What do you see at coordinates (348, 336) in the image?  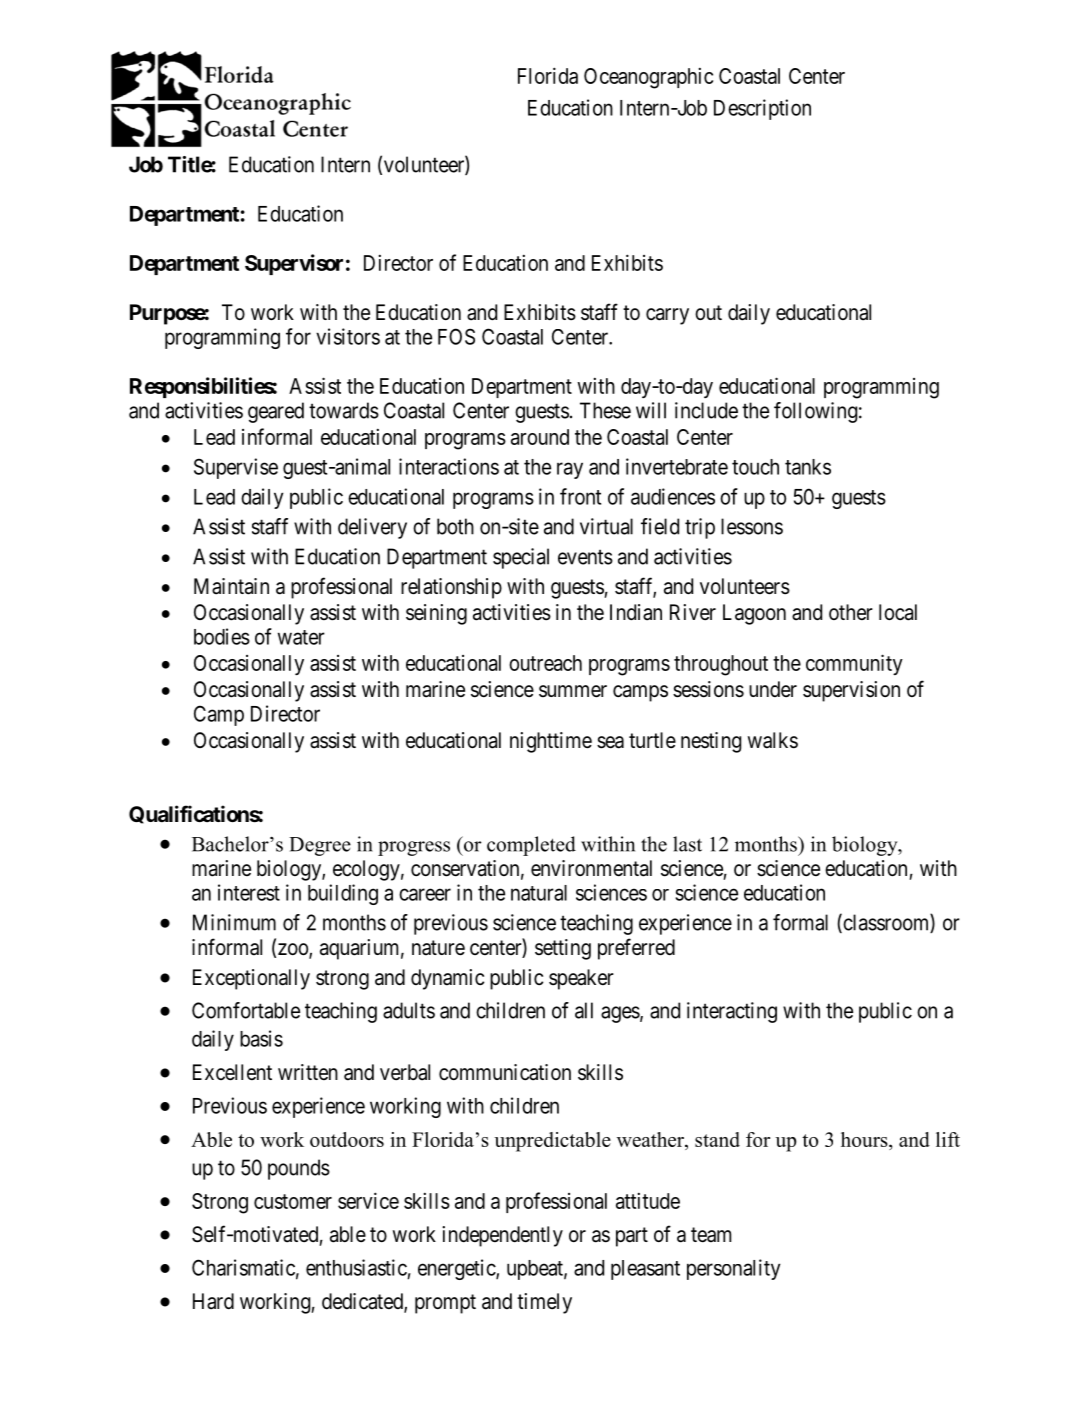 I see `visitors` at bounding box center [348, 336].
